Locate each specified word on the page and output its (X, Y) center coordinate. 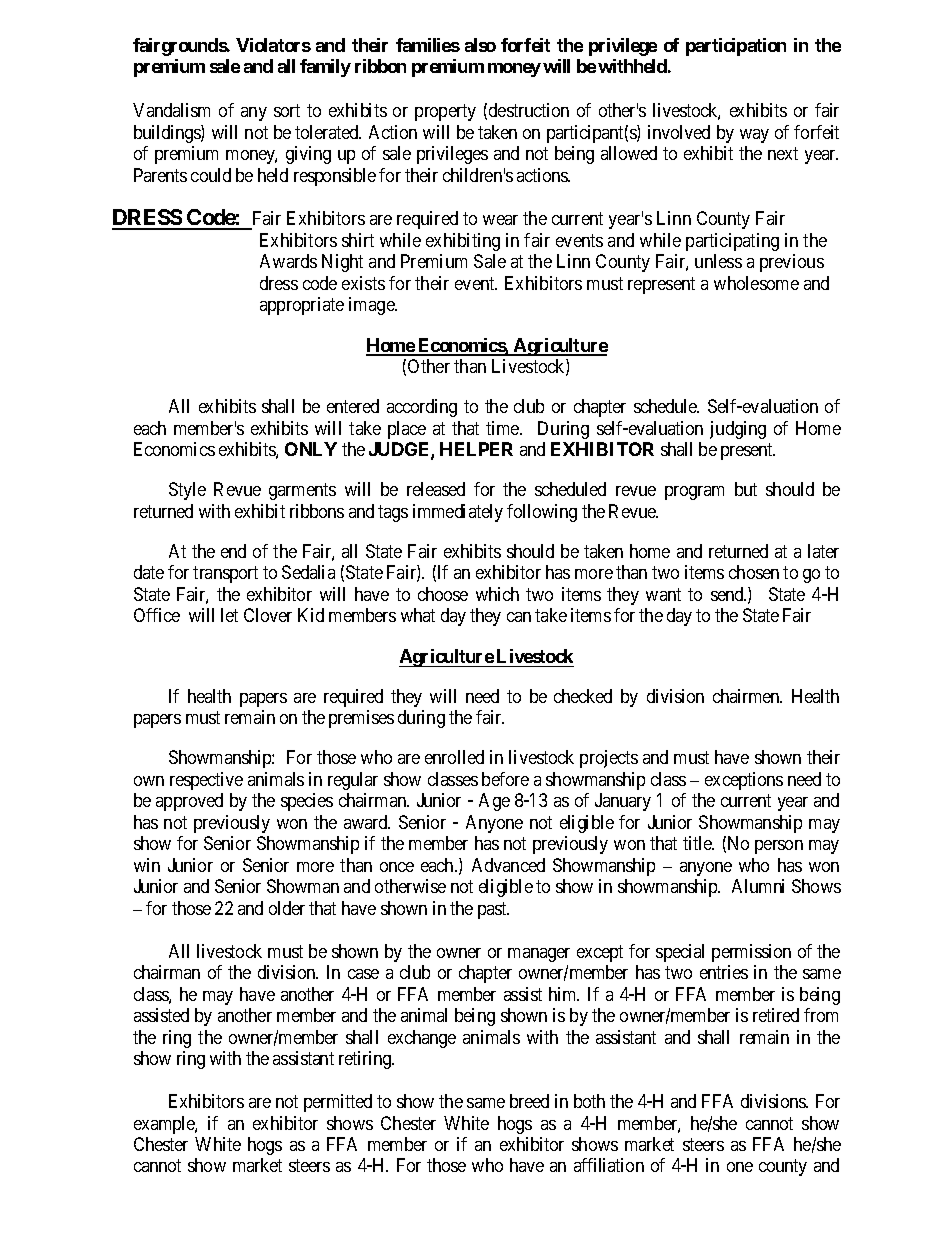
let (229, 615)
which (497, 594)
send (728, 594)
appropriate (302, 306)
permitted (338, 1103)
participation (736, 47)
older (287, 908)
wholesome (756, 283)
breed (529, 1101)
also (480, 45)
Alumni (758, 886)
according (422, 408)
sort (287, 110)
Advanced (508, 865)
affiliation (609, 1165)
